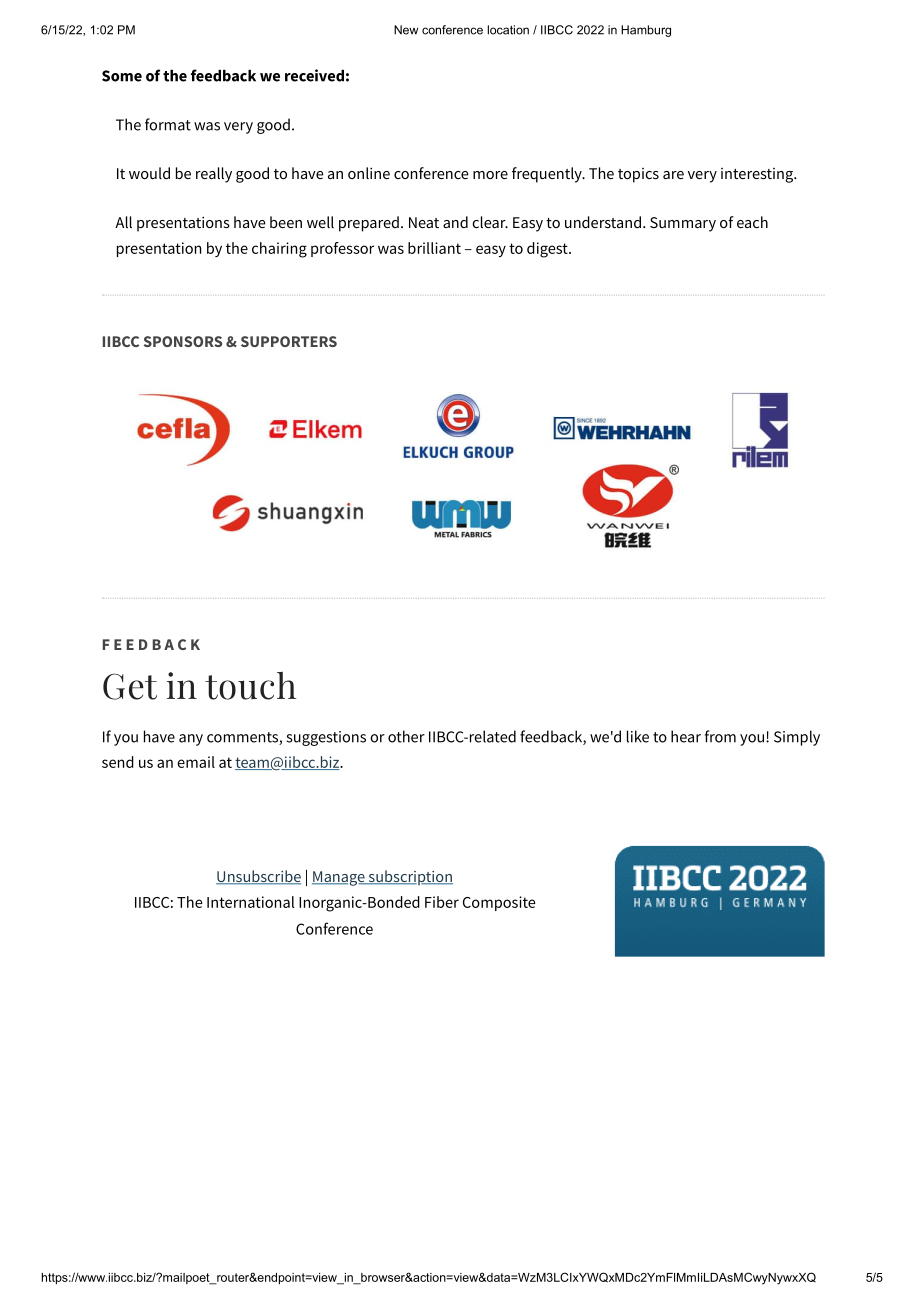  What do you see at coordinates (683, 224) in the page?
I see `Summary` at bounding box center [683, 224].
